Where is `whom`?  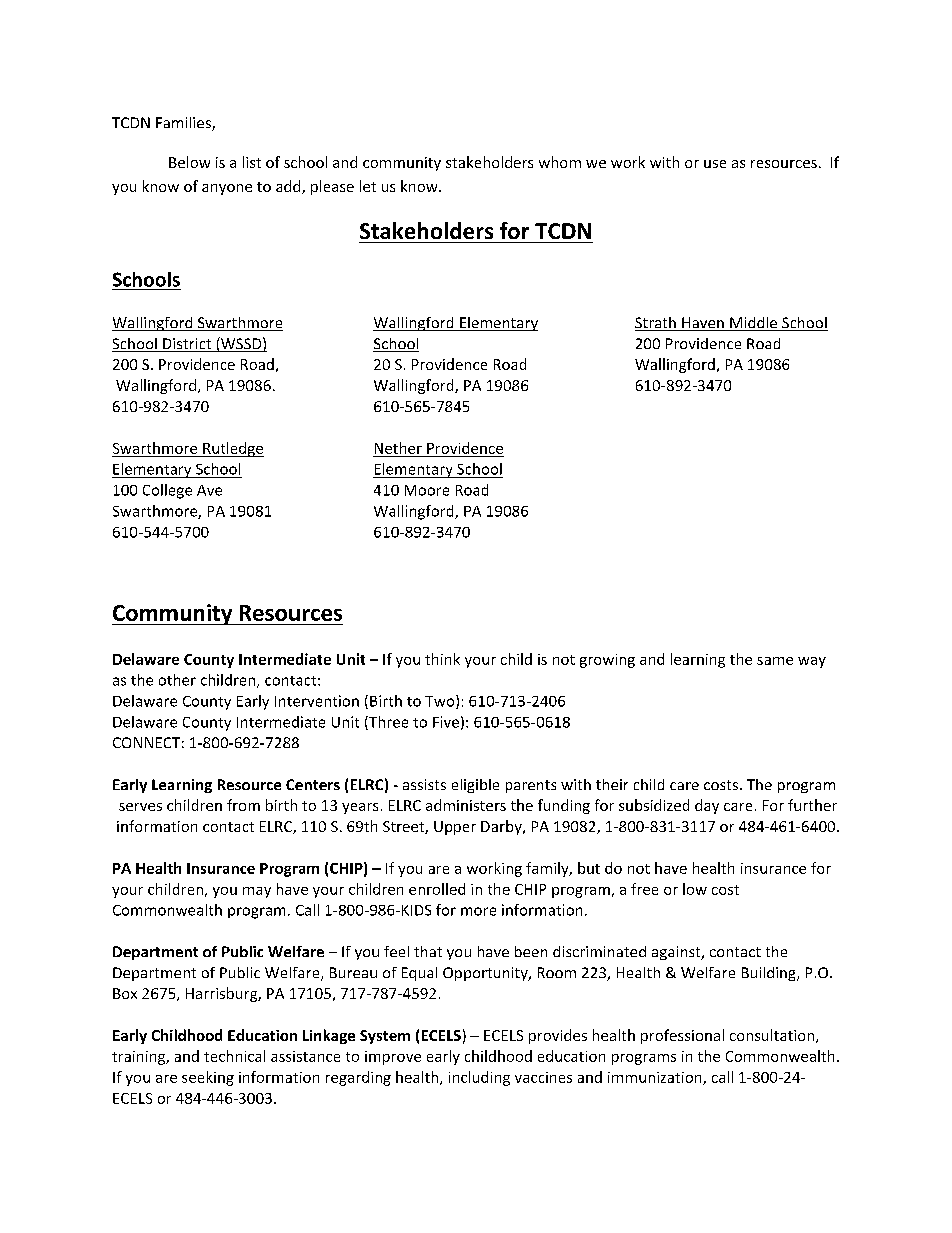 whom is located at coordinates (560, 162).
